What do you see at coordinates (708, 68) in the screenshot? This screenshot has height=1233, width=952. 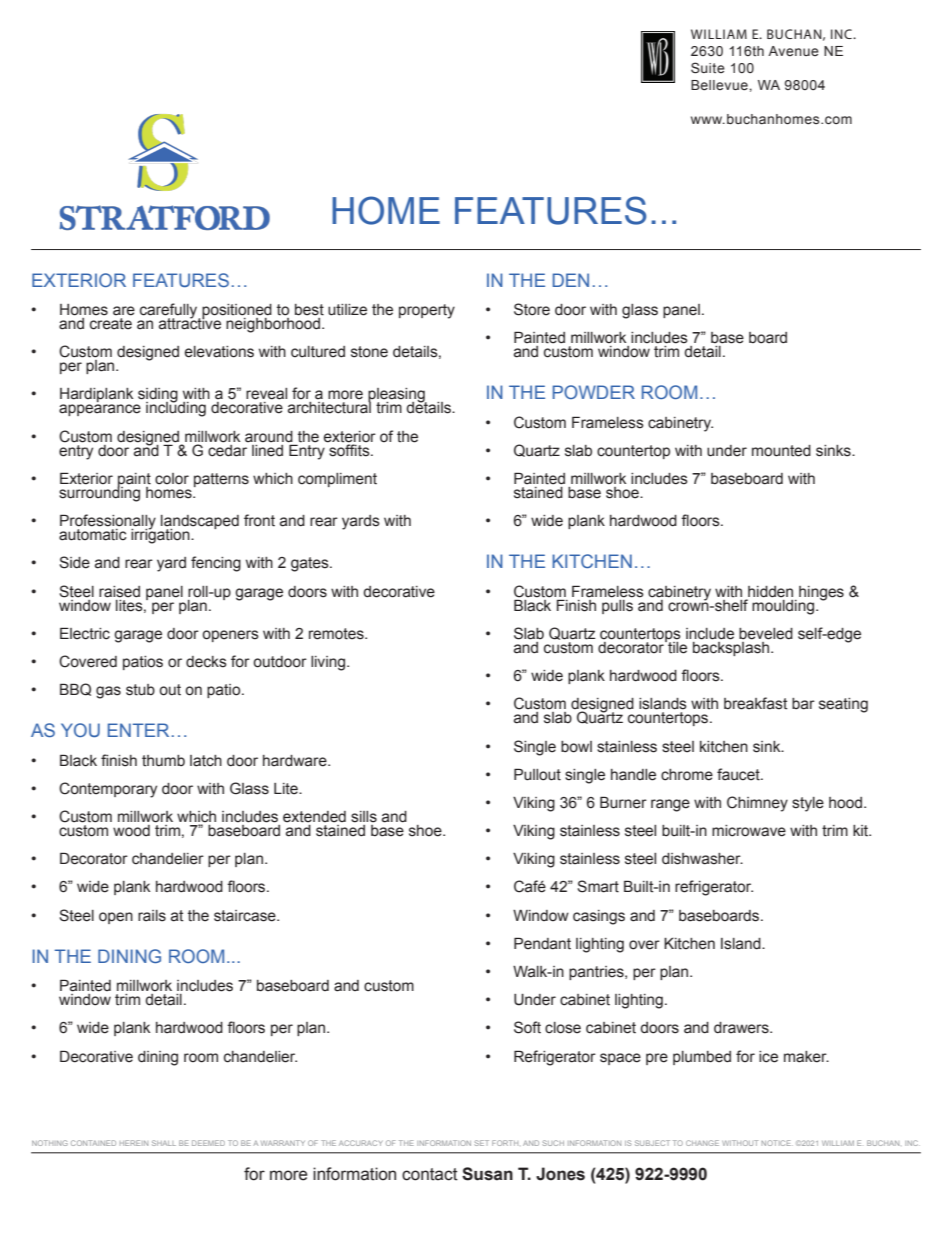 I see `Suite` at bounding box center [708, 68].
